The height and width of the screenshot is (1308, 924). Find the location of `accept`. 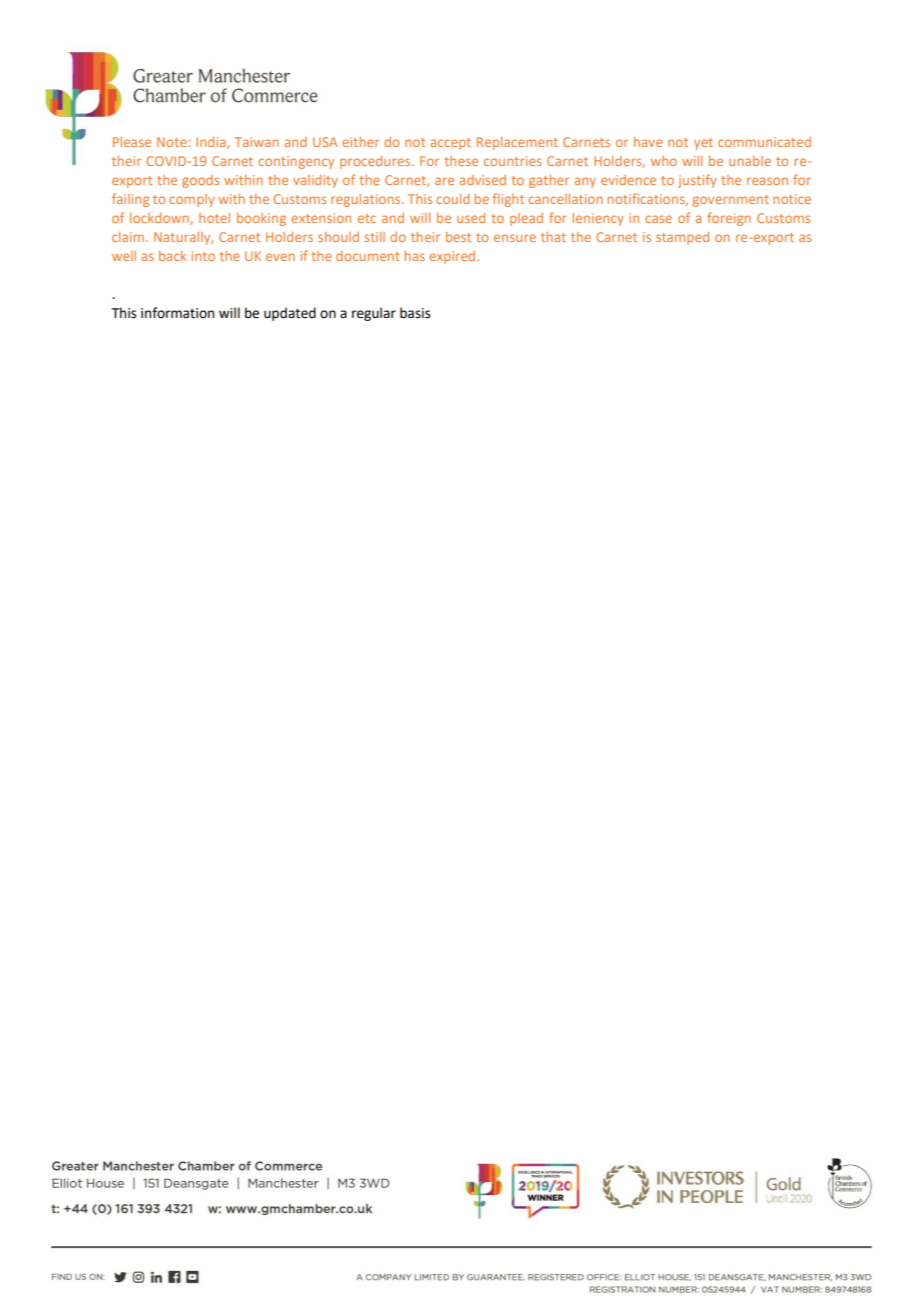

accept is located at coordinates (450, 144).
